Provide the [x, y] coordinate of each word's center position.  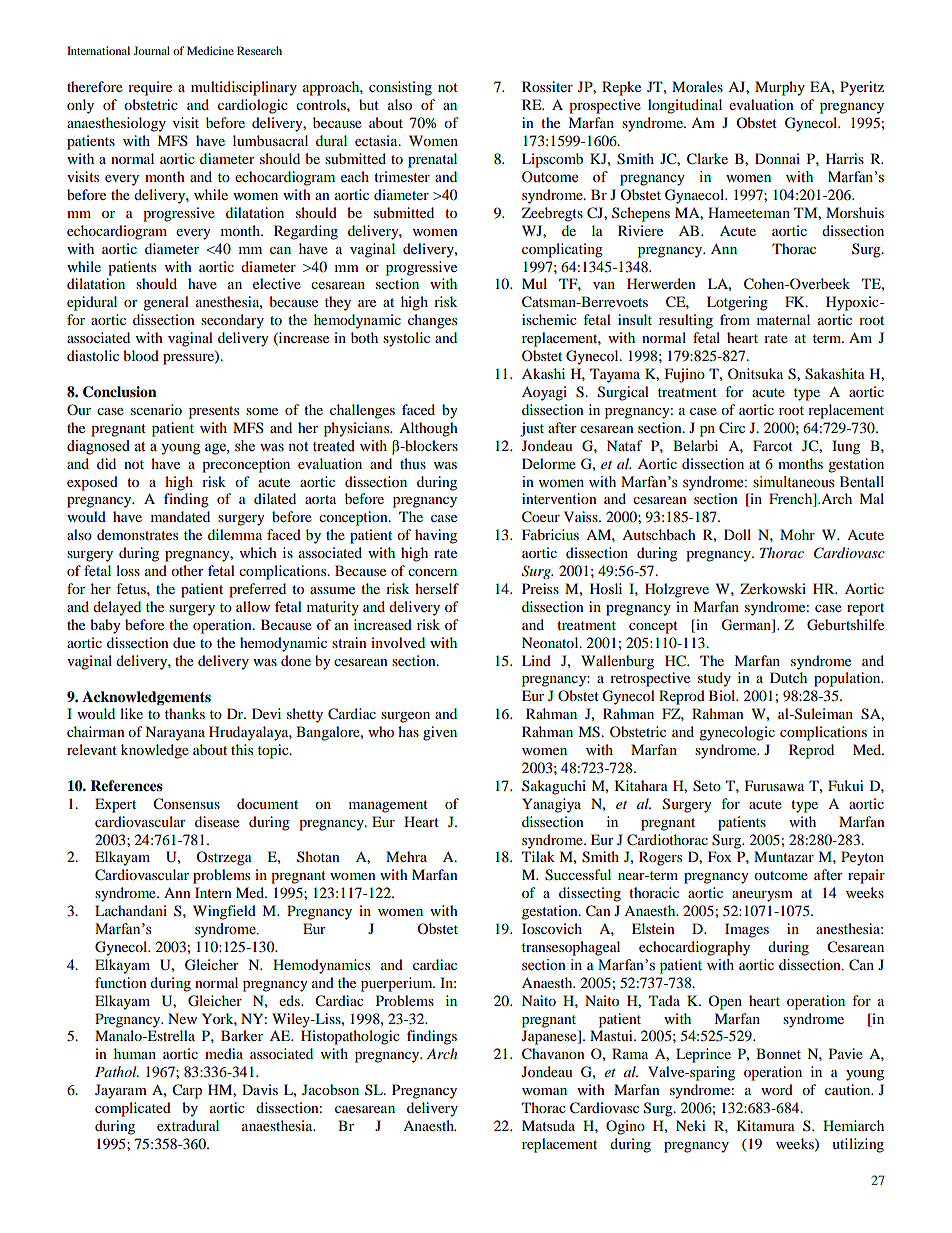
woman [544, 1091]
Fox [719, 856]
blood [141, 355]
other [187, 570]
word [777, 1089]
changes [432, 321]
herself [437, 588]
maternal [783, 319]
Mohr [797, 534]
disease [217, 821]
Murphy [780, 88]
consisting [400, 88]
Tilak [538, 856]
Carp [187, 1091]
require [150, 88]
